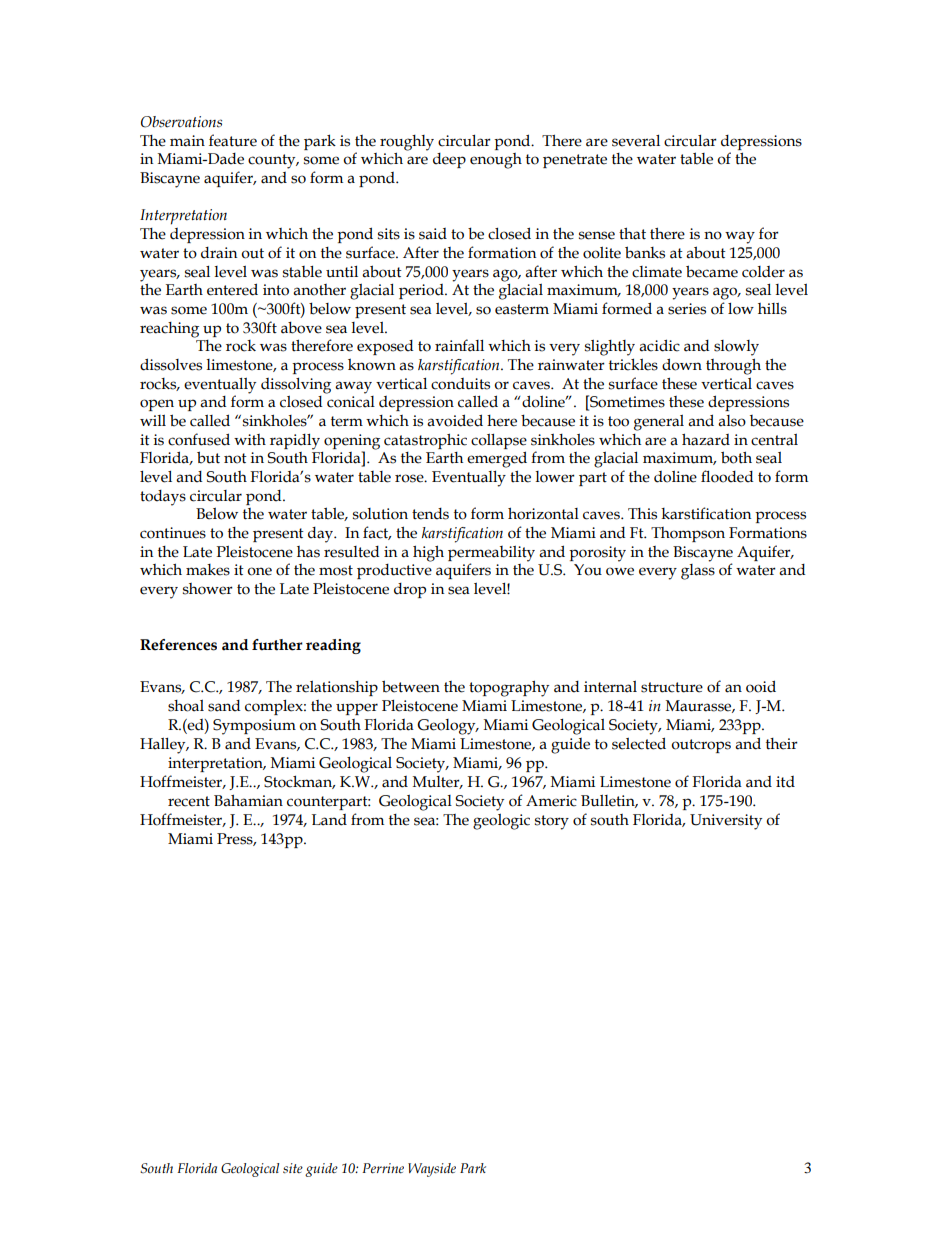  Describe the element at coordinates (277, 645) in the image. I see `further` at that location.
